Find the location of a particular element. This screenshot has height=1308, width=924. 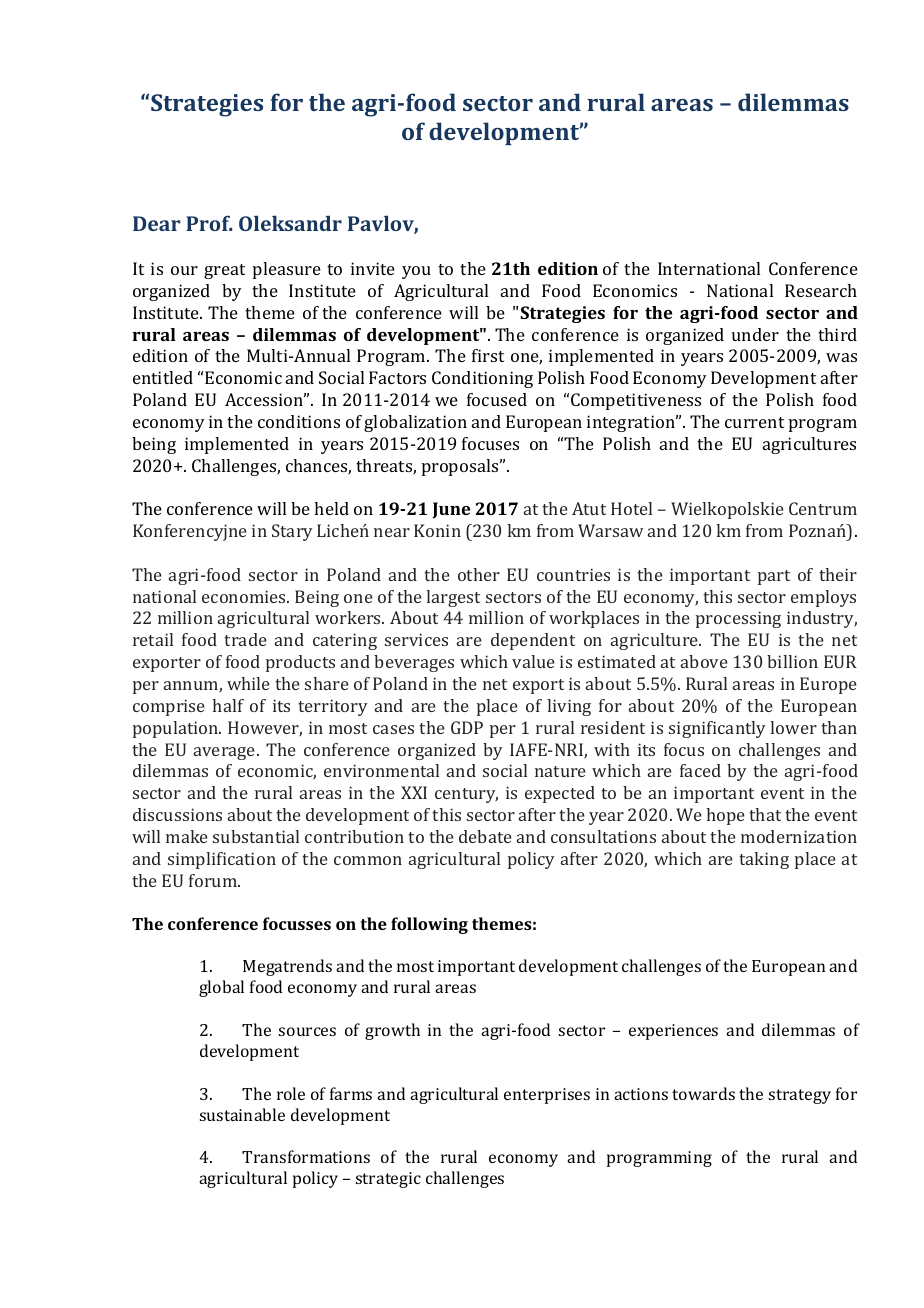

following is located at coordinates (429, 925).
